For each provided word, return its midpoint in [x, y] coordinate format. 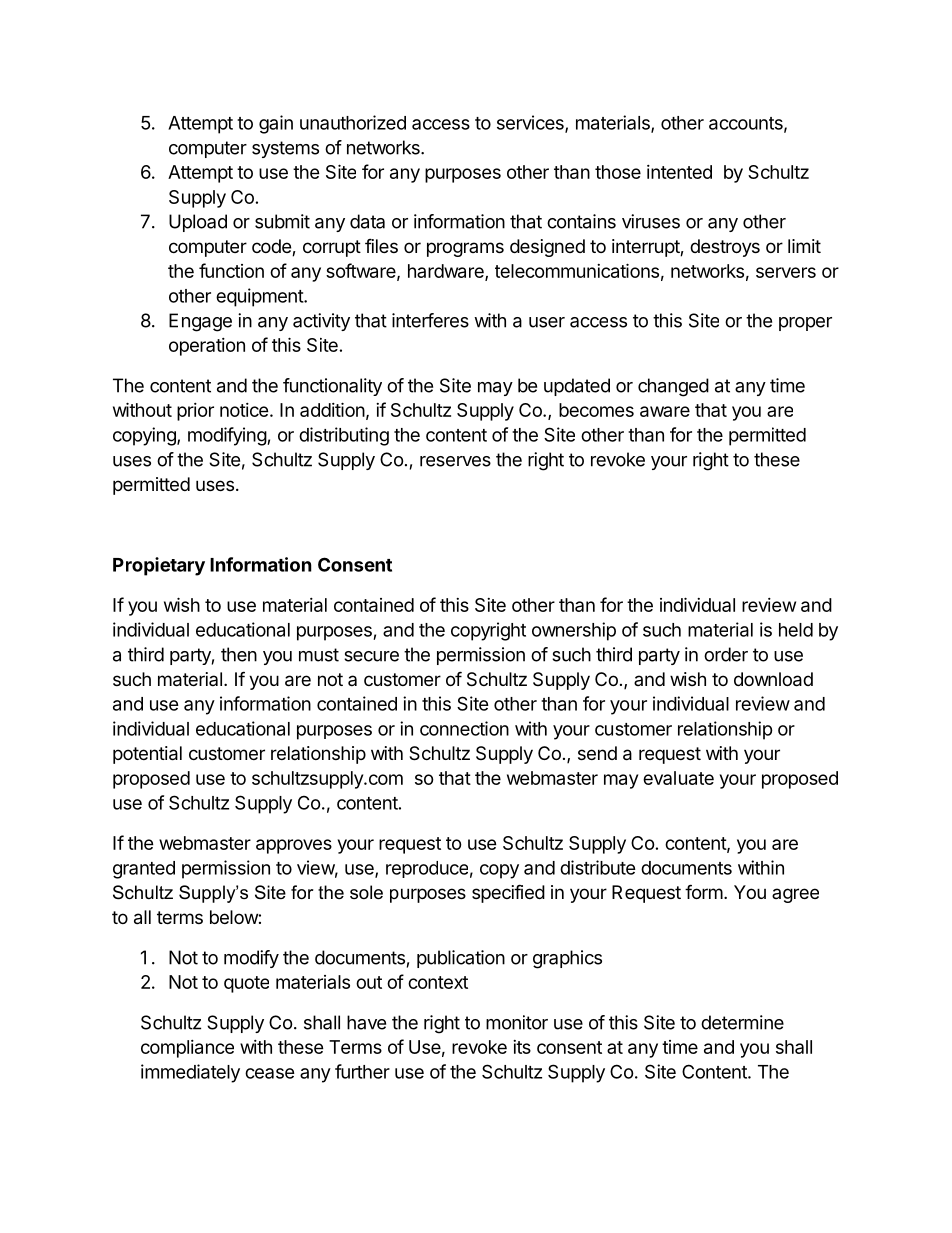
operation [207, 347]
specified [508, 893]
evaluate [678, 778]
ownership [574, 631]
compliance [187, 1049]
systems [285, 149]
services [531, 123]
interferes [430, 320]
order [726, 654]
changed [673, 387]
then [239, 654]
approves [294, 846]
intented [679, 172]
